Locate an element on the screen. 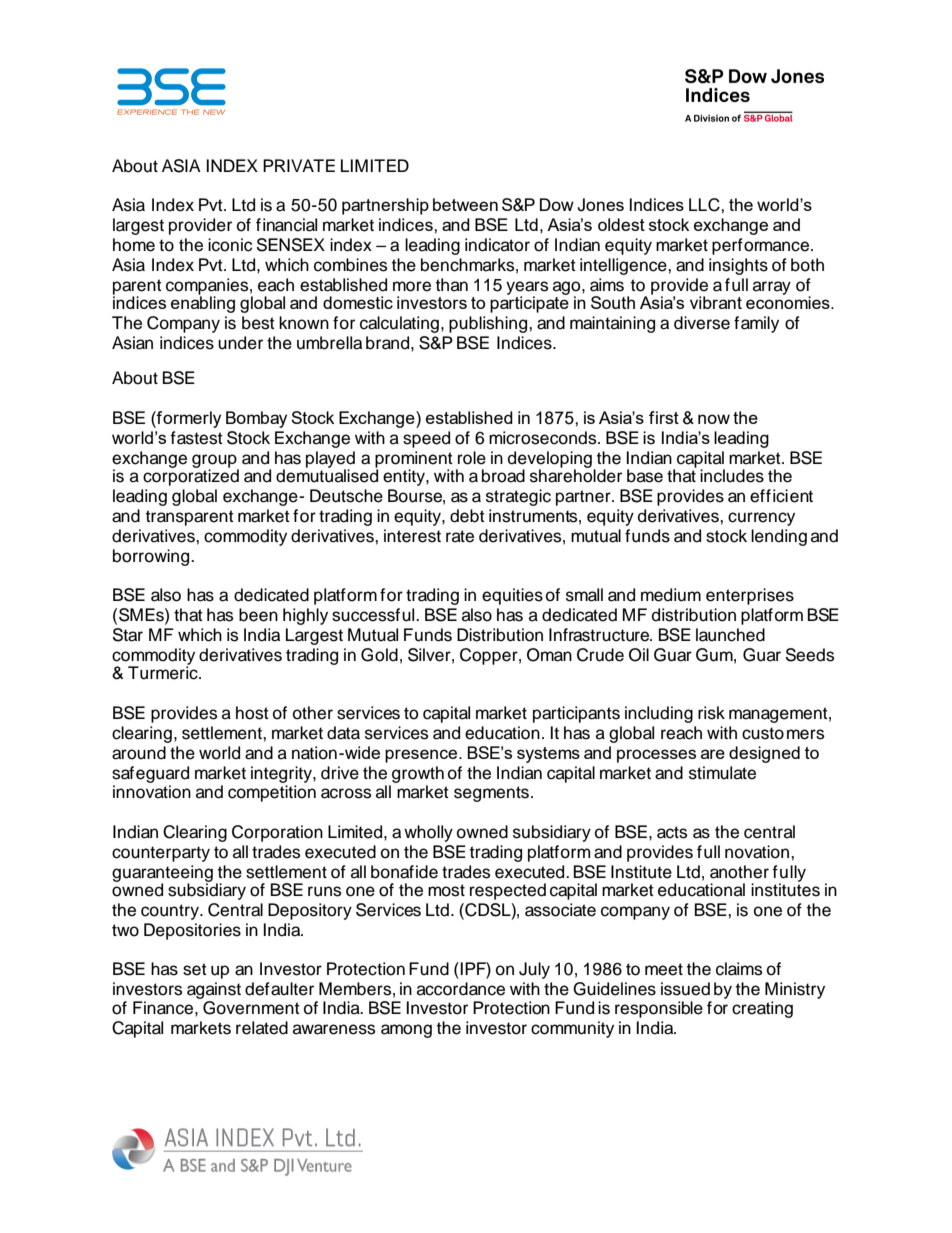 This screenshot has height=1233, width=952. iconic is located at coordinates (230, 245).
